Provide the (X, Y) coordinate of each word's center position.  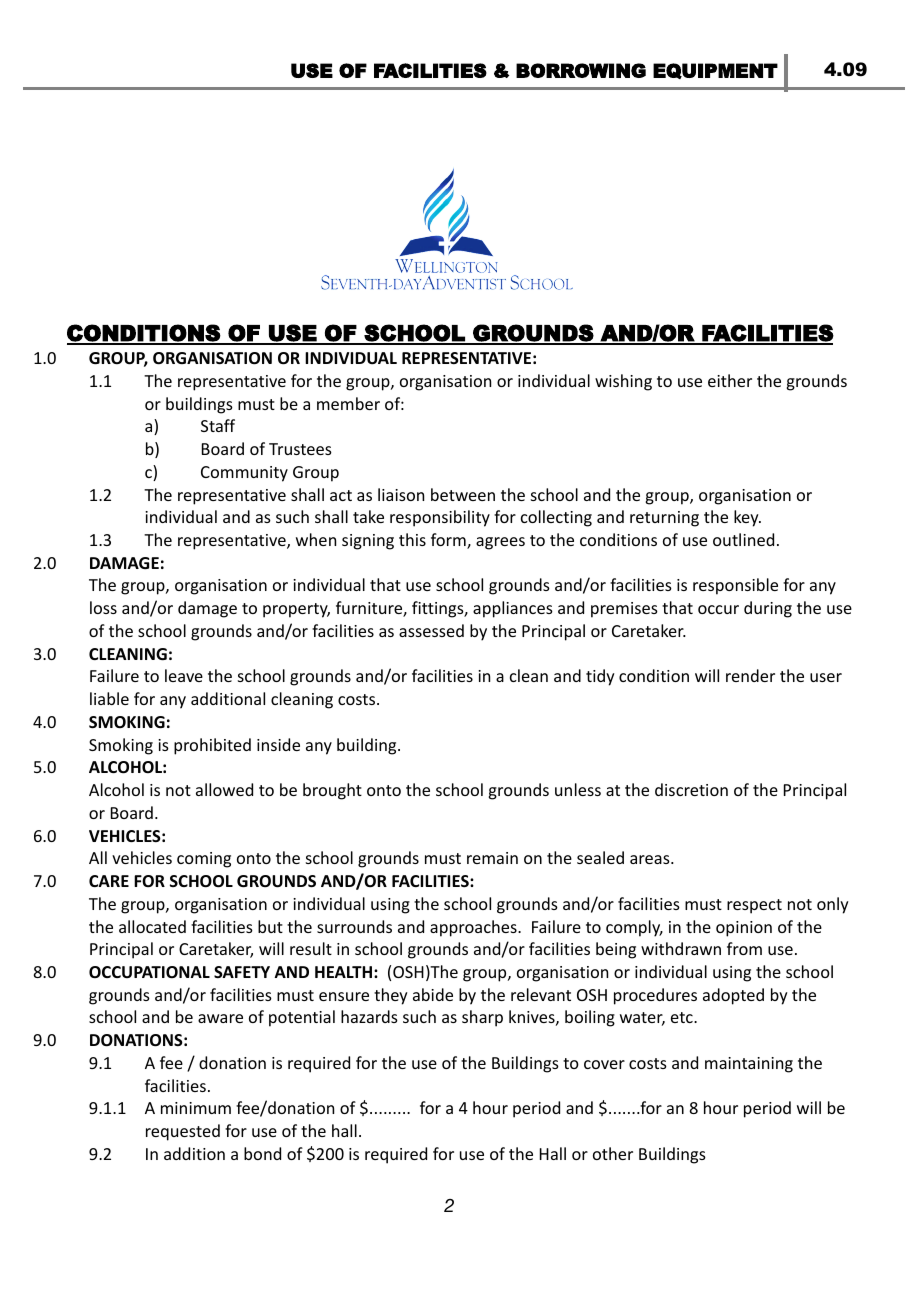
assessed (431, 630)
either (730, 380)
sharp (482, 1018)
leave (184, 675)
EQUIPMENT (715, 71)
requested (183, 1132)
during (768, 609)
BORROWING (581, 70)
